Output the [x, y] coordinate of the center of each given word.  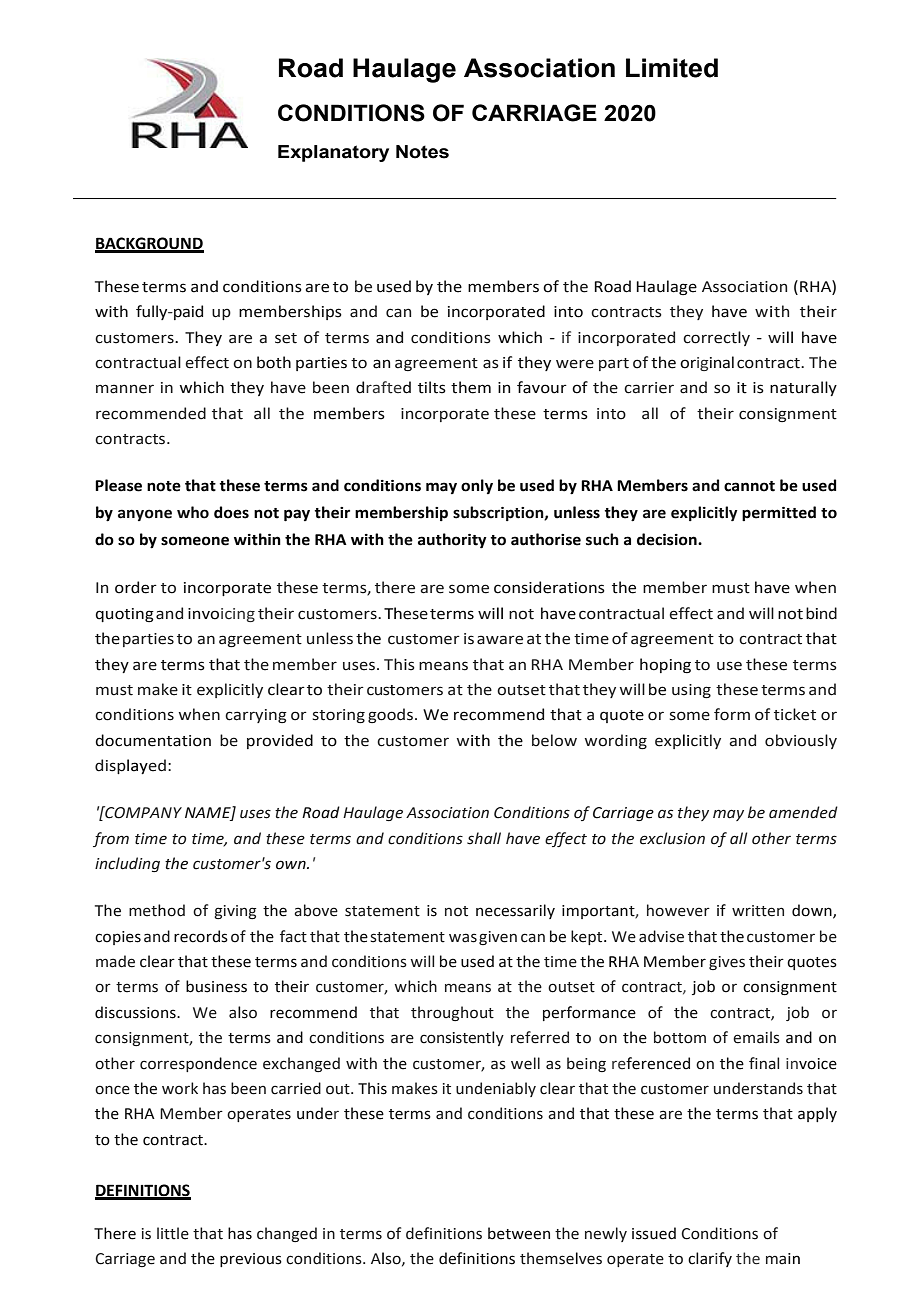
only [477, 486]
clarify [710, 1259]
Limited [672, 68]
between [519, 1233]
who [193, 512]
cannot [749, 486]
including [127, 864]
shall [484, 838]
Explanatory [333, 153]
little [173, 1233]
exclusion [672, 838]
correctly [716, 338]
